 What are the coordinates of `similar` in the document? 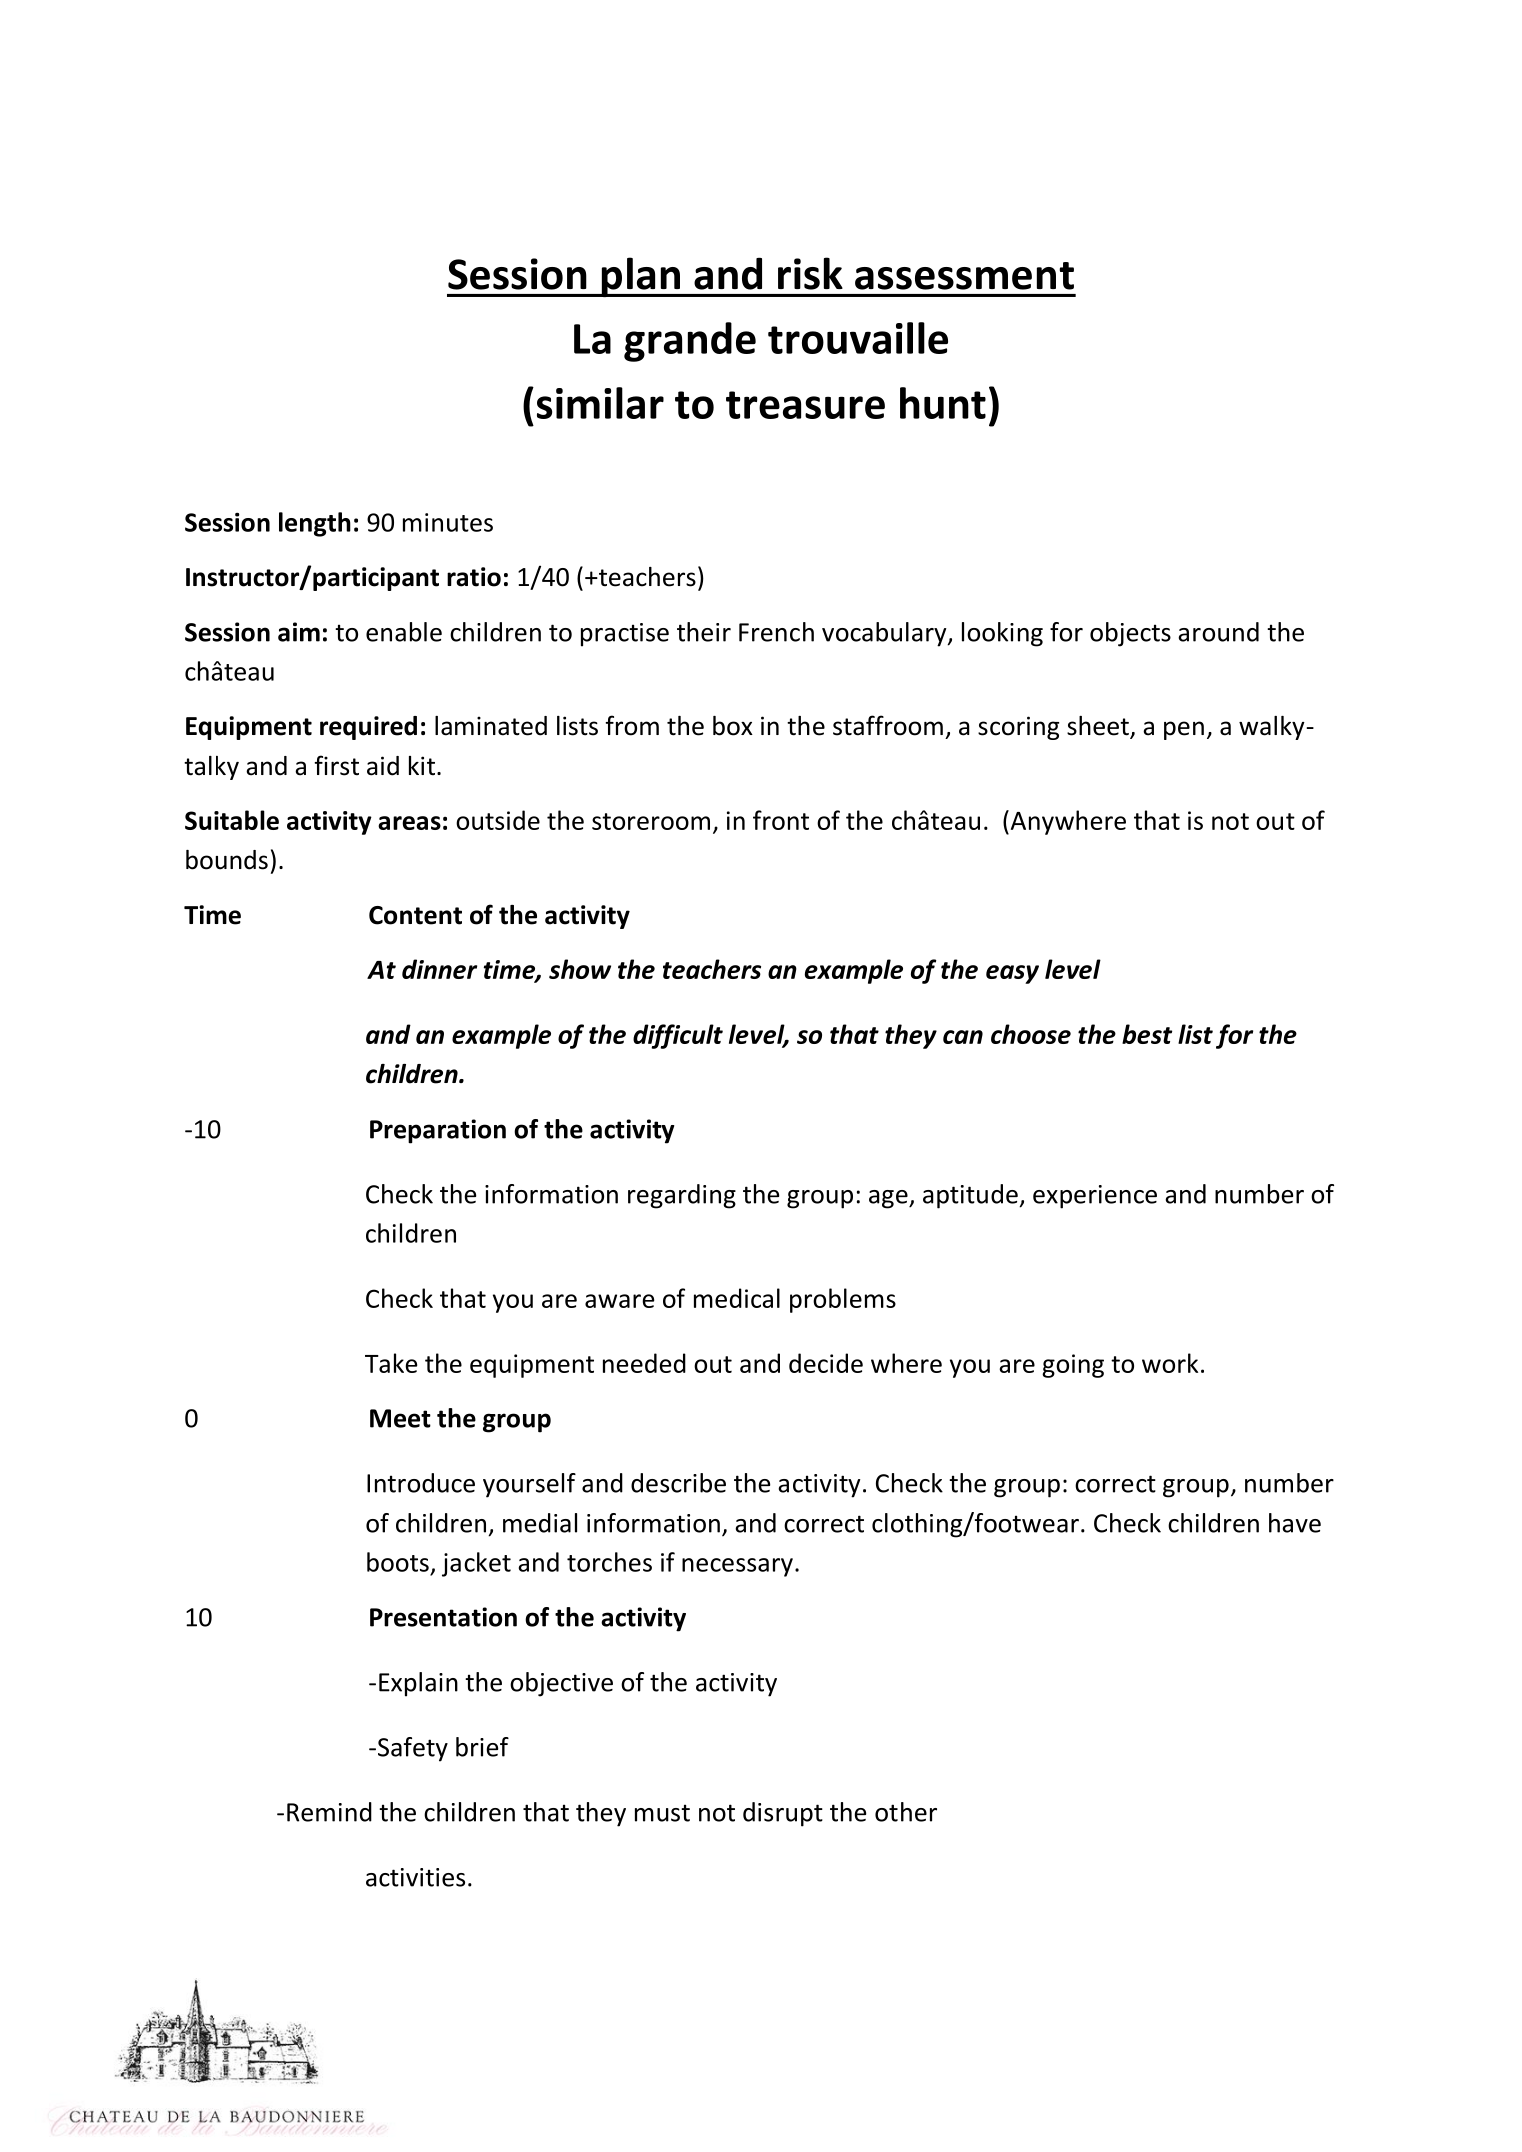 It's located at (600, 403).
